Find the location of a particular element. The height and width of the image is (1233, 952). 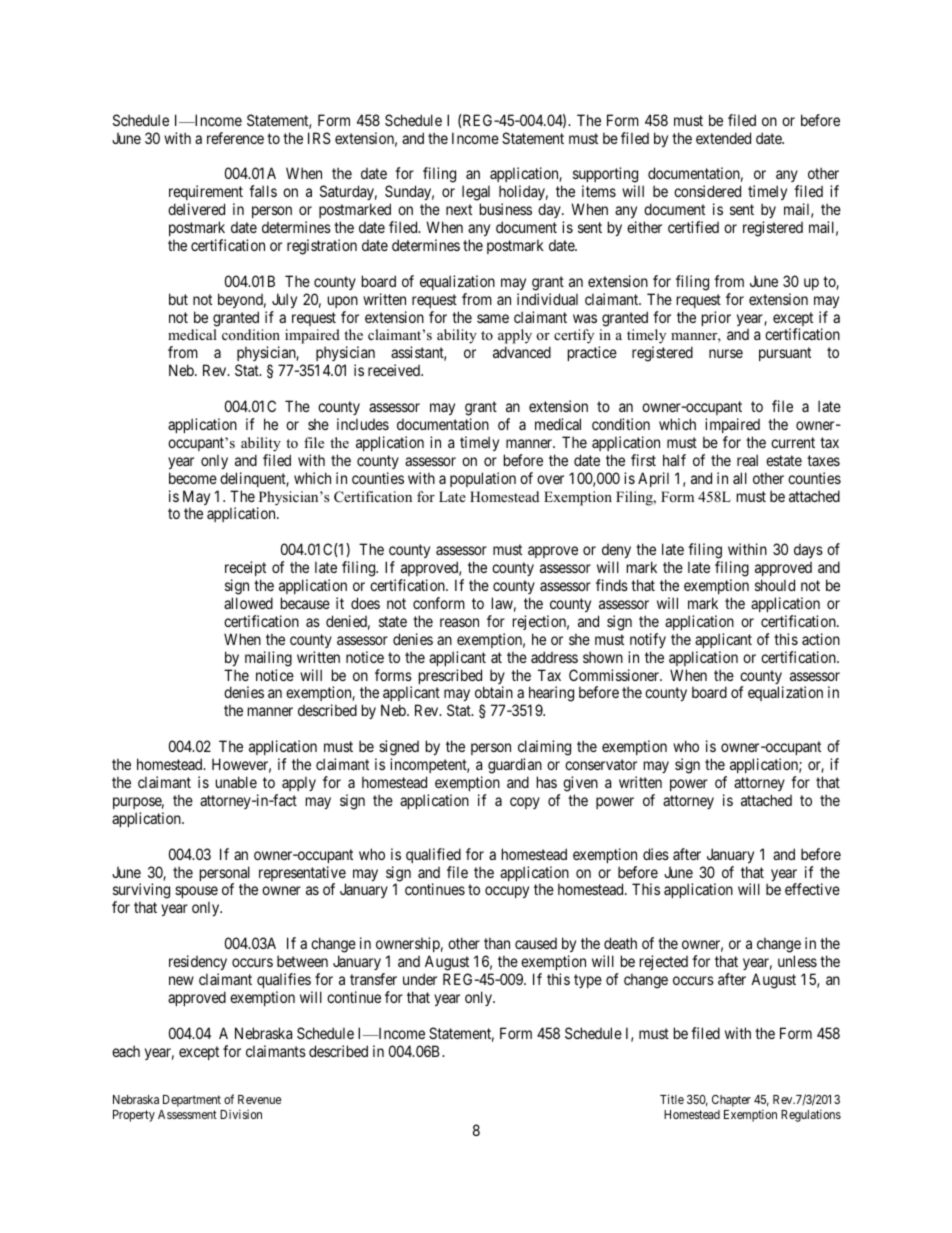

spouse is located at coordinates (196, 894).
